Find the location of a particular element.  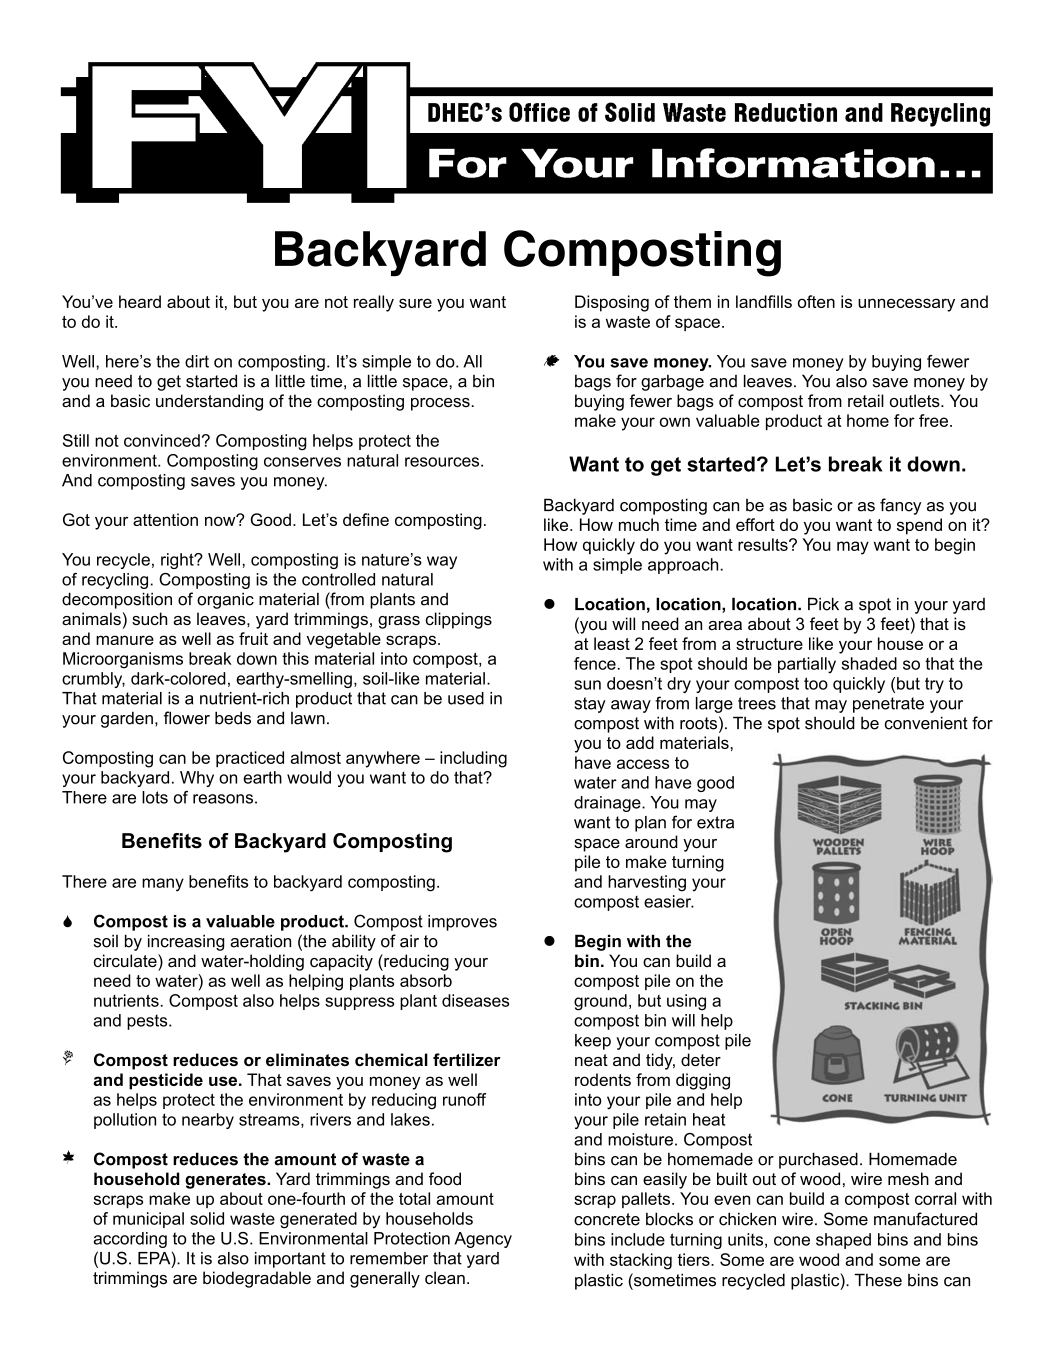

including is located at coordinates (473, 759).
